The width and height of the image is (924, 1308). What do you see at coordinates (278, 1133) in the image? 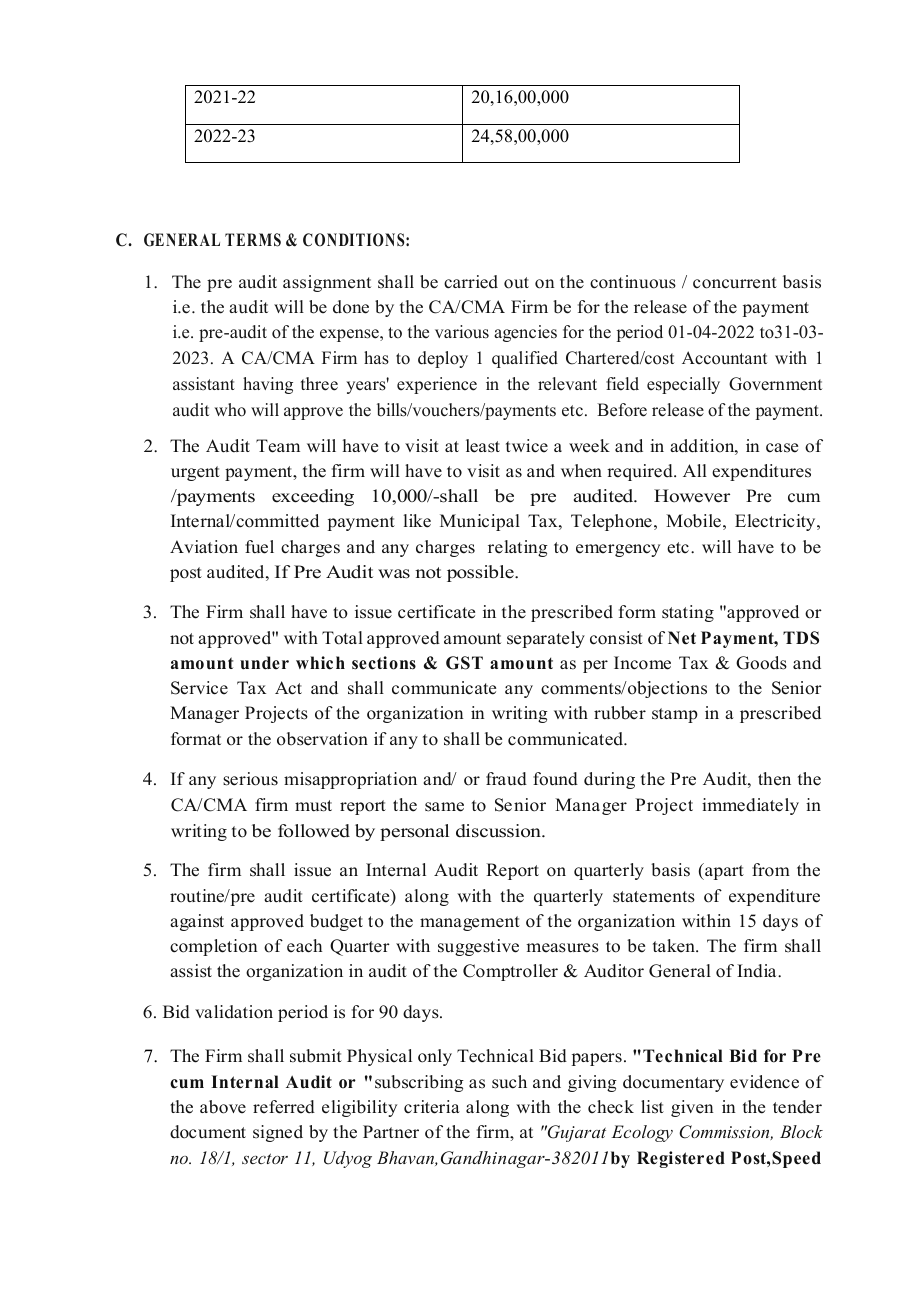
I see `signed` at bounding box center [278, 1133].
